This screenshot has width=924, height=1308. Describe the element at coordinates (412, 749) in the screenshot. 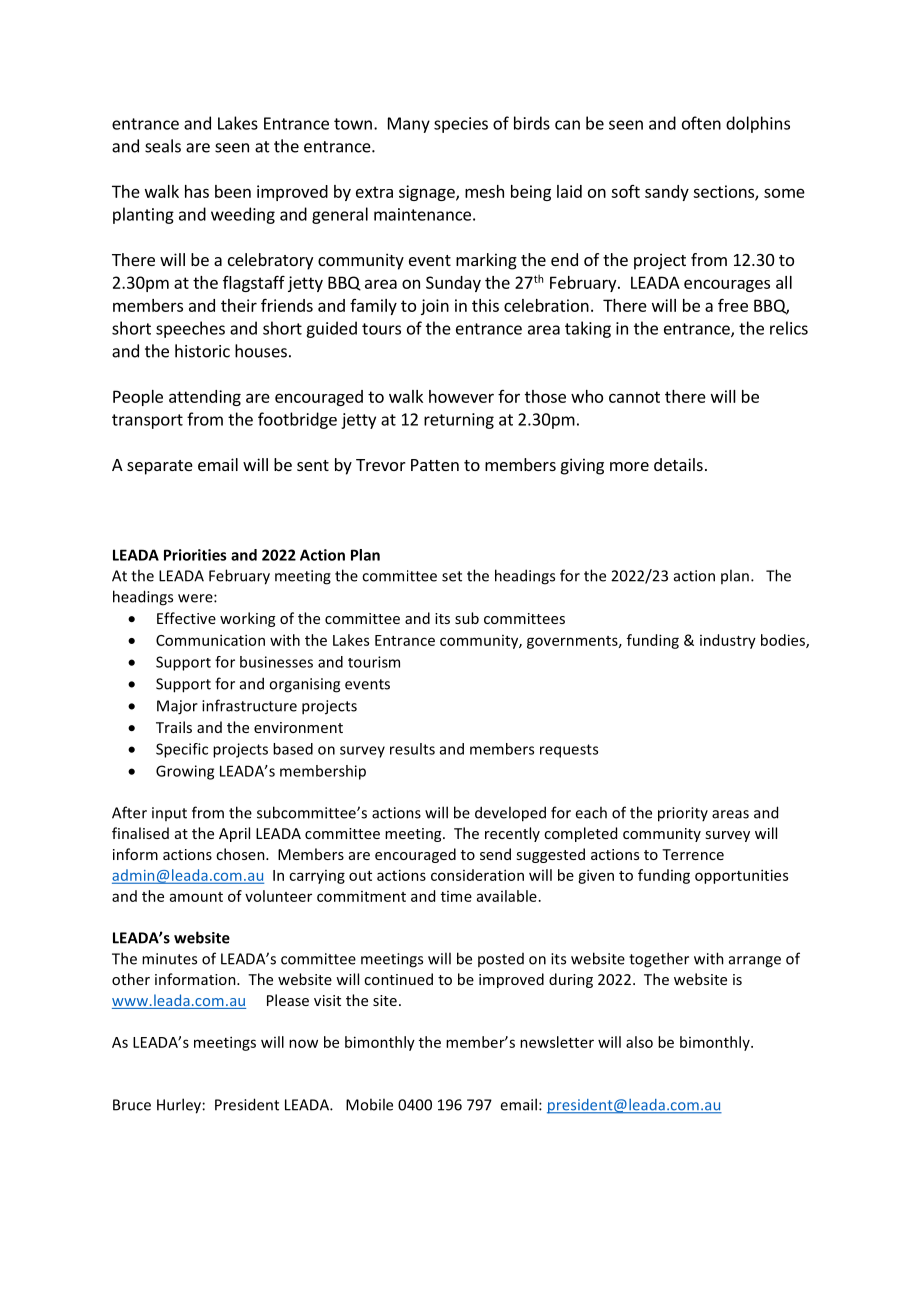

I see `results` at that location.
